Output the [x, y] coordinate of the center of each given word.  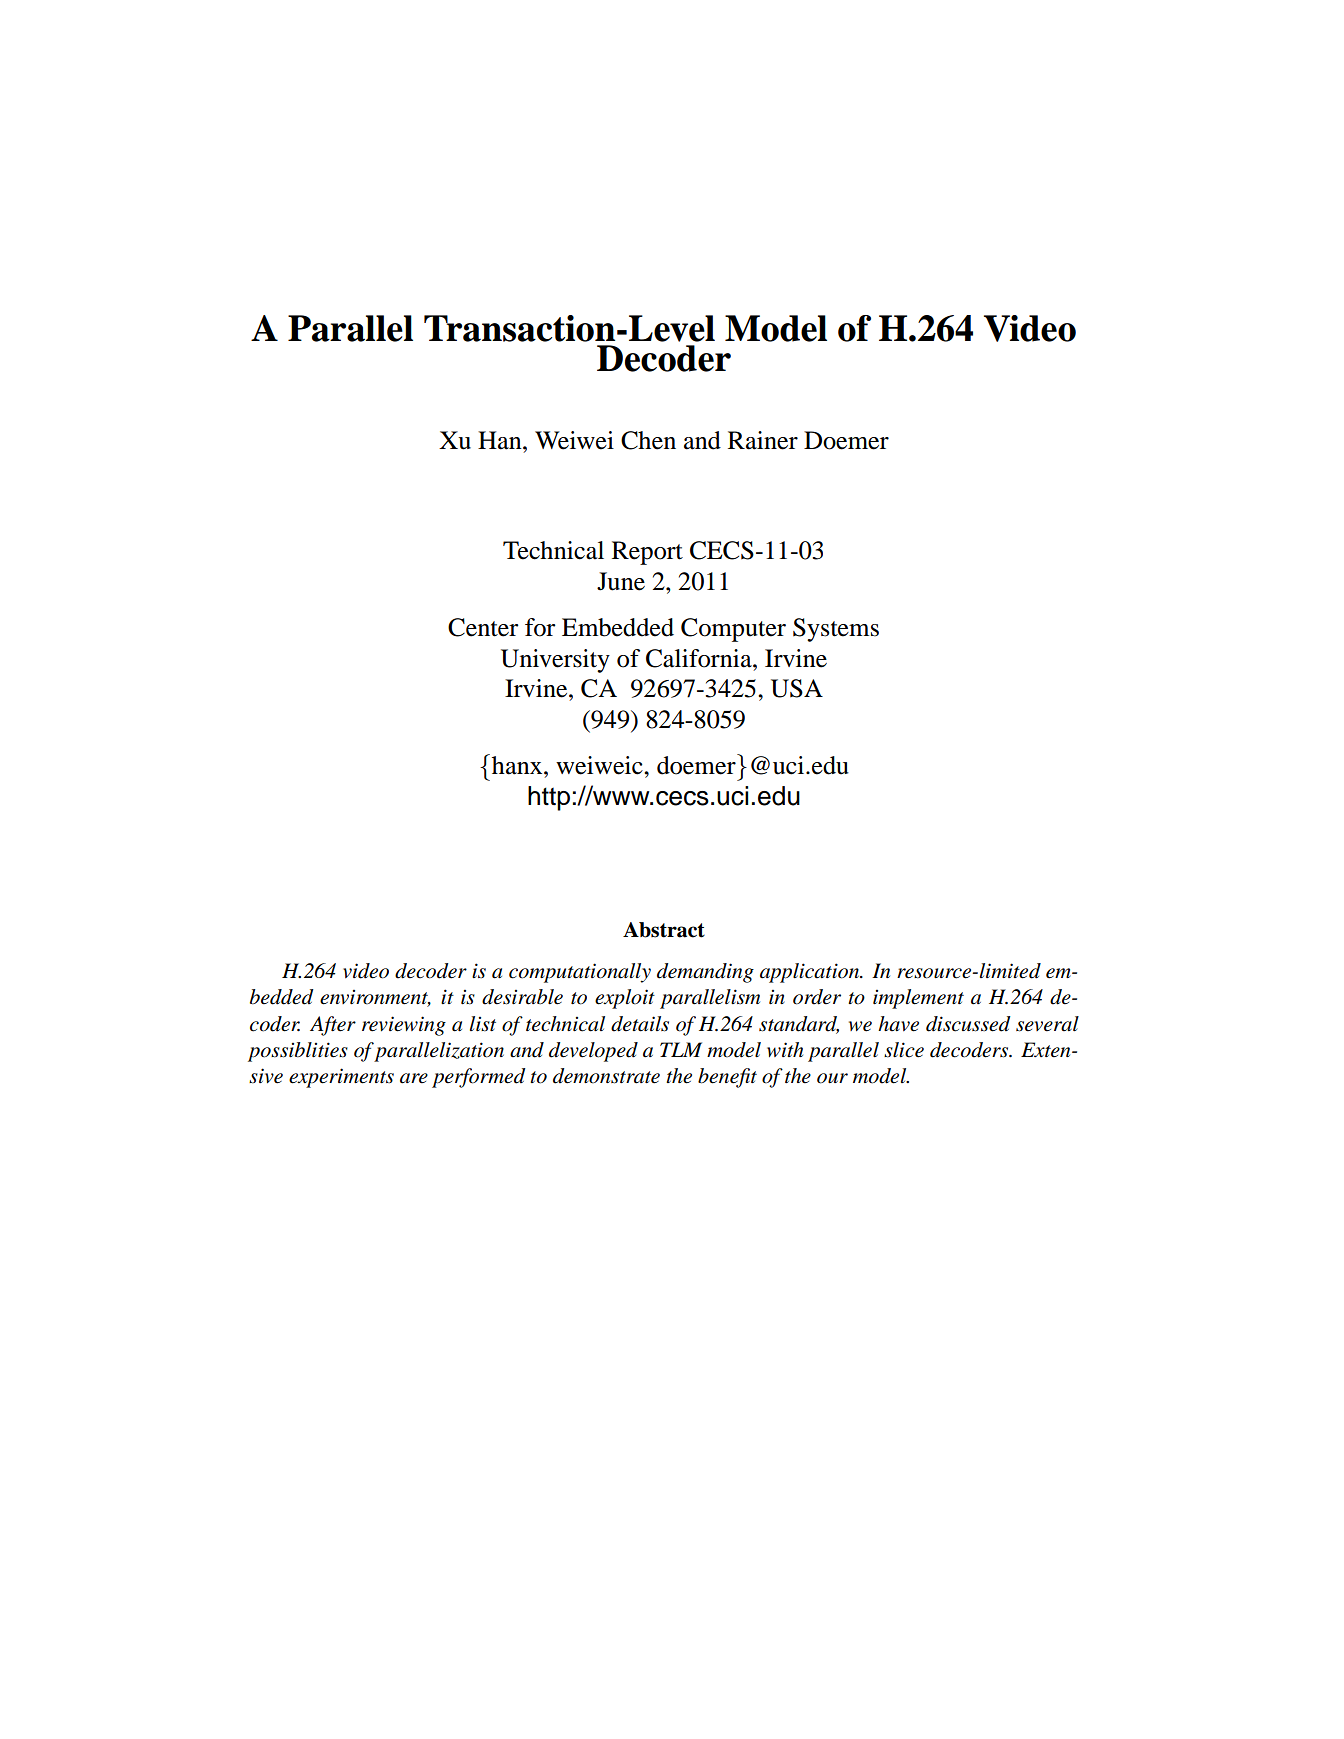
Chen [648, 440]
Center [483, 627]
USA [797, 688]
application [811, 973]
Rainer [763, 440]
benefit [727, 1078]
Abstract [664, 930]
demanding [705, 973]
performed [479, 1078]
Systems [836, 630]
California [700, 658]
